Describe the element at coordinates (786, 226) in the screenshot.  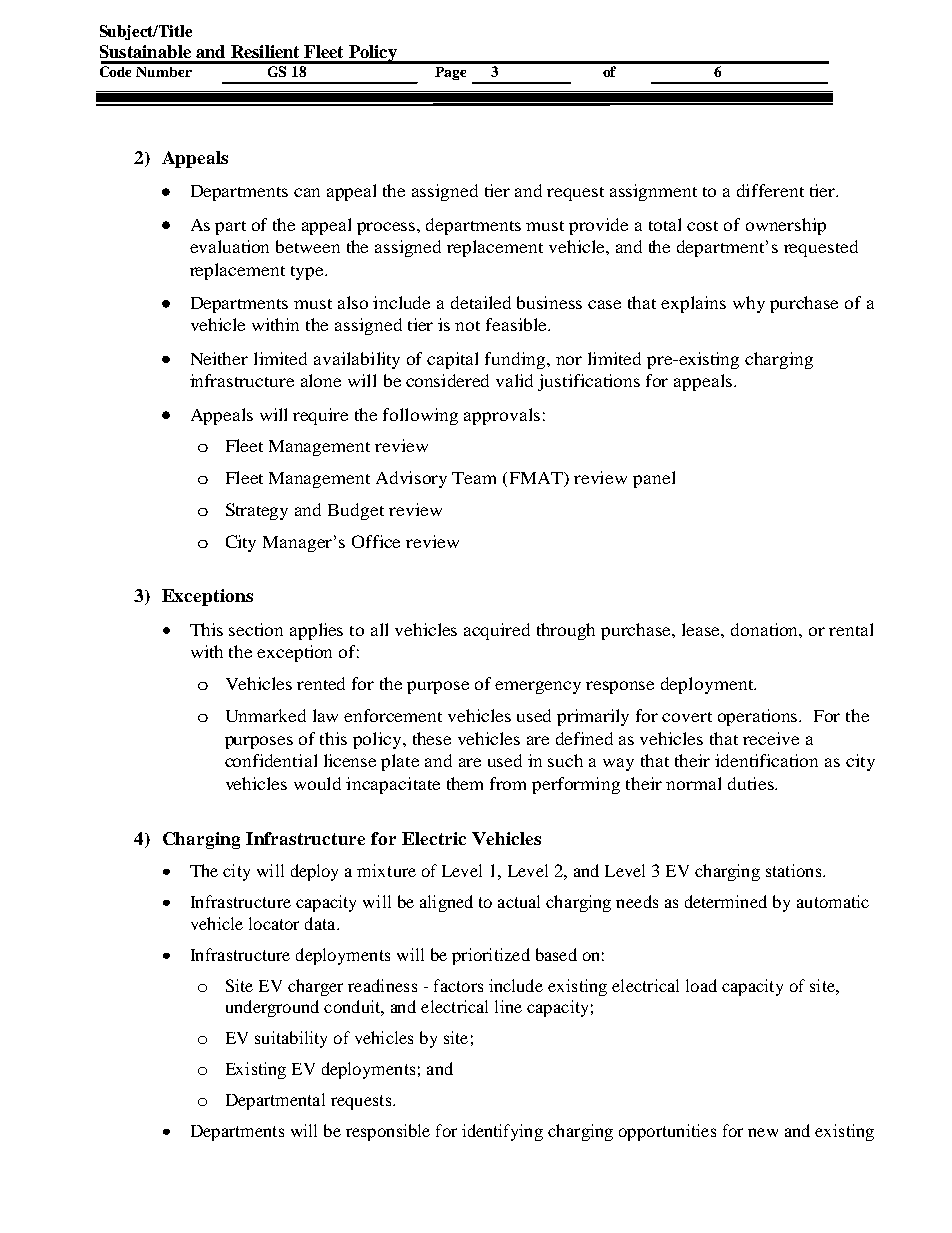
I see `ownership` at that location.
